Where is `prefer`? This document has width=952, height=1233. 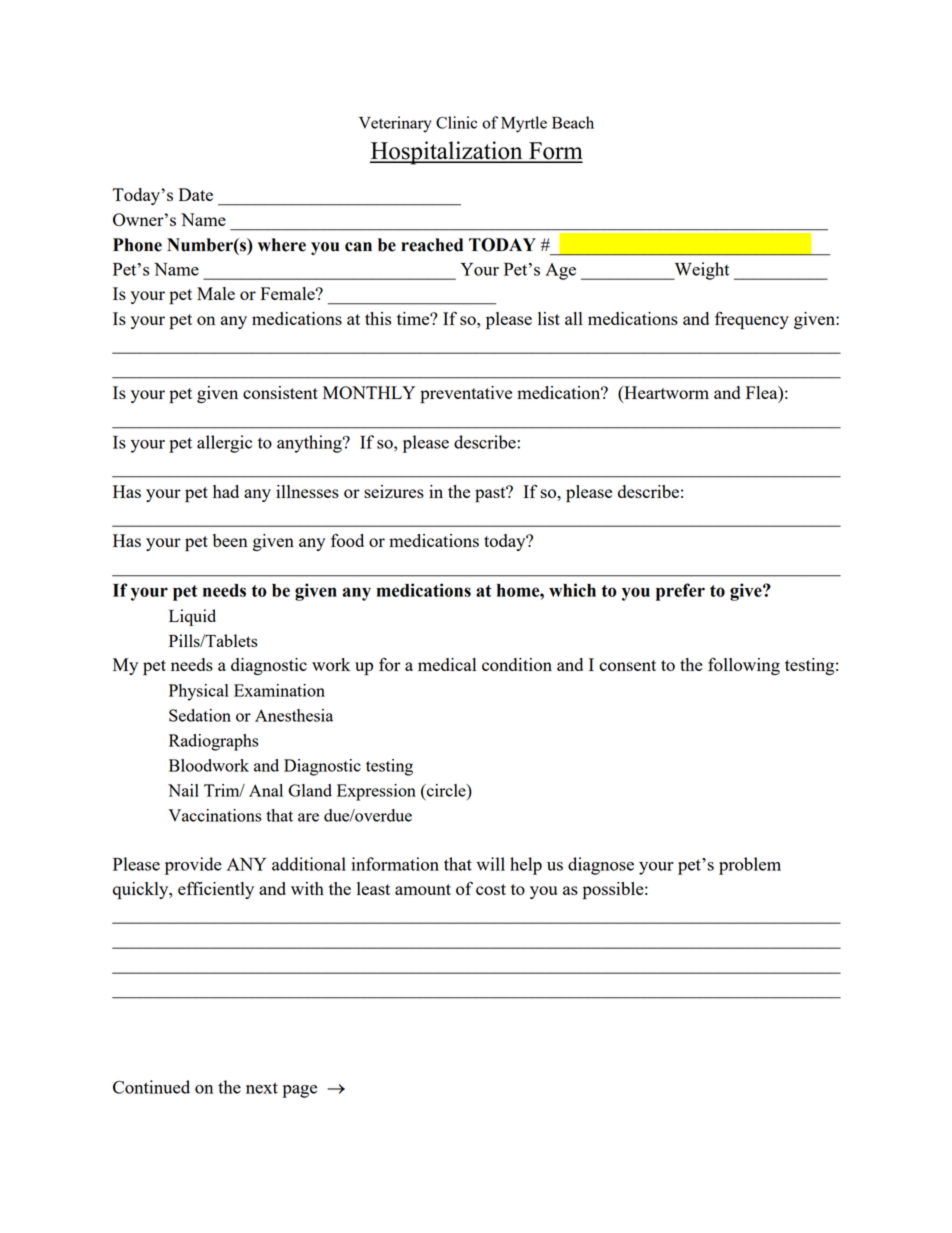
prefer is located at coordinates (680, 592).
